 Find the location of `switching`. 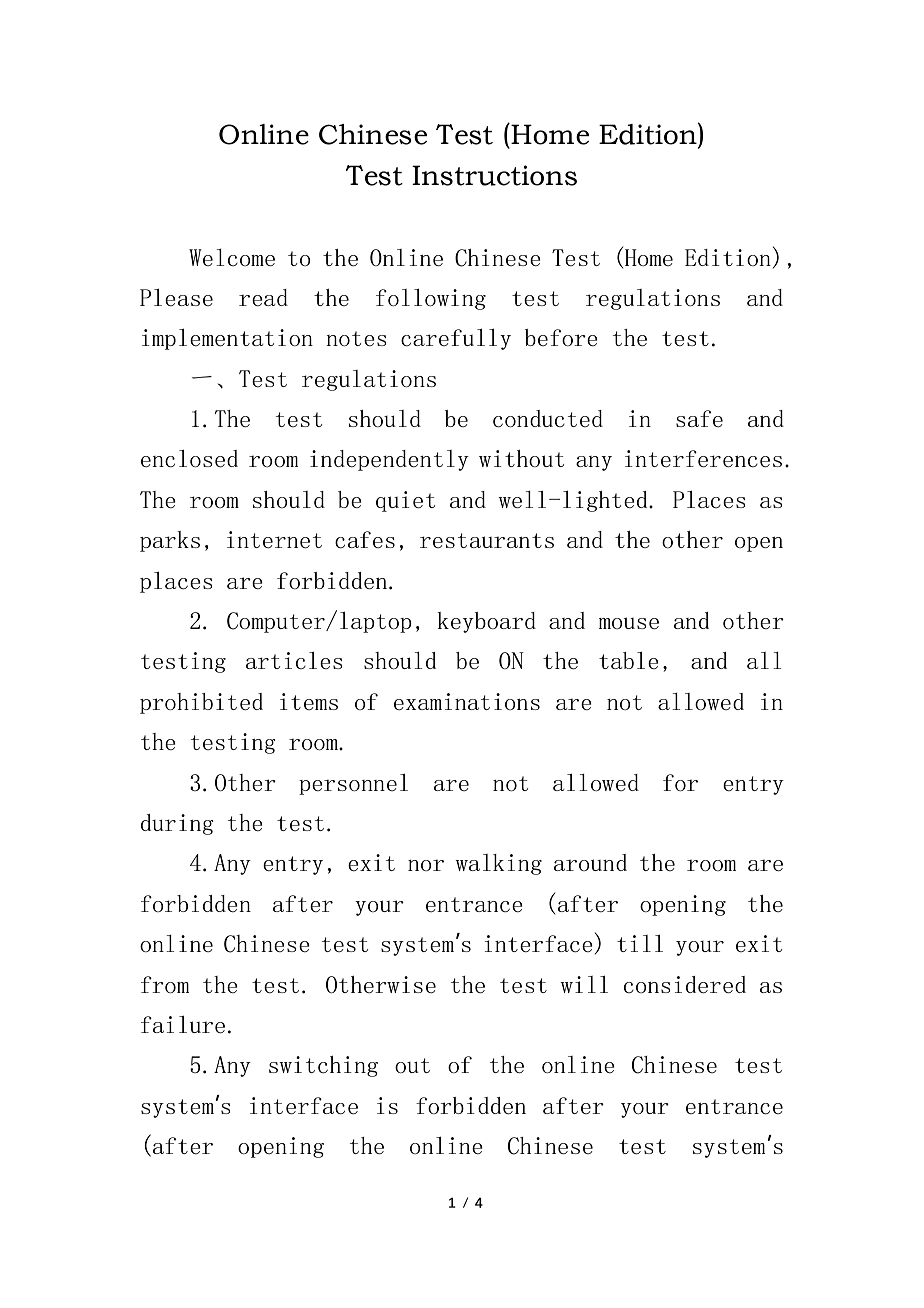

switching is located at coordinates (323, 1066).
